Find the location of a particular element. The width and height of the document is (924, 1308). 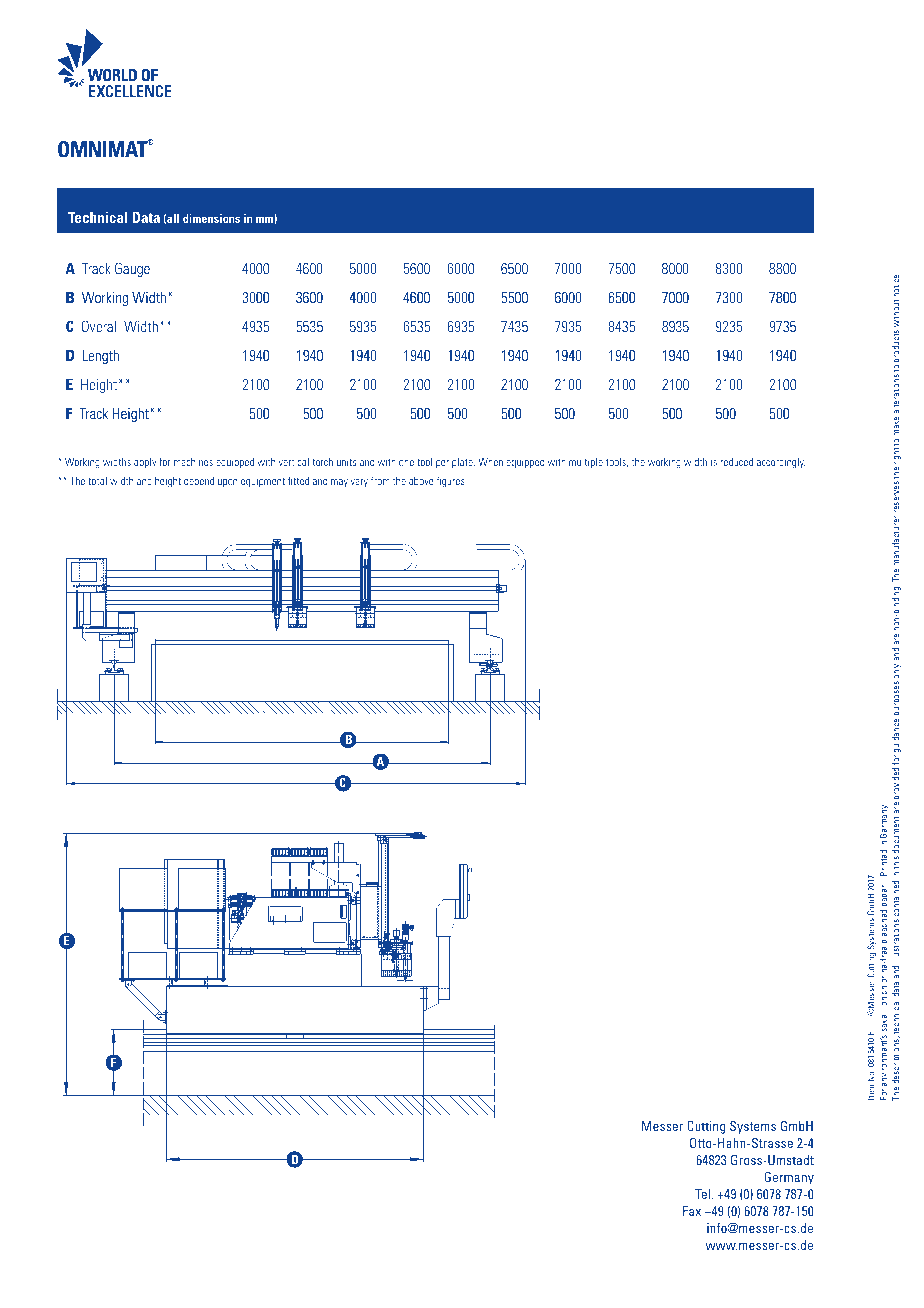

Fax is located at coordinates (692, 1211).
